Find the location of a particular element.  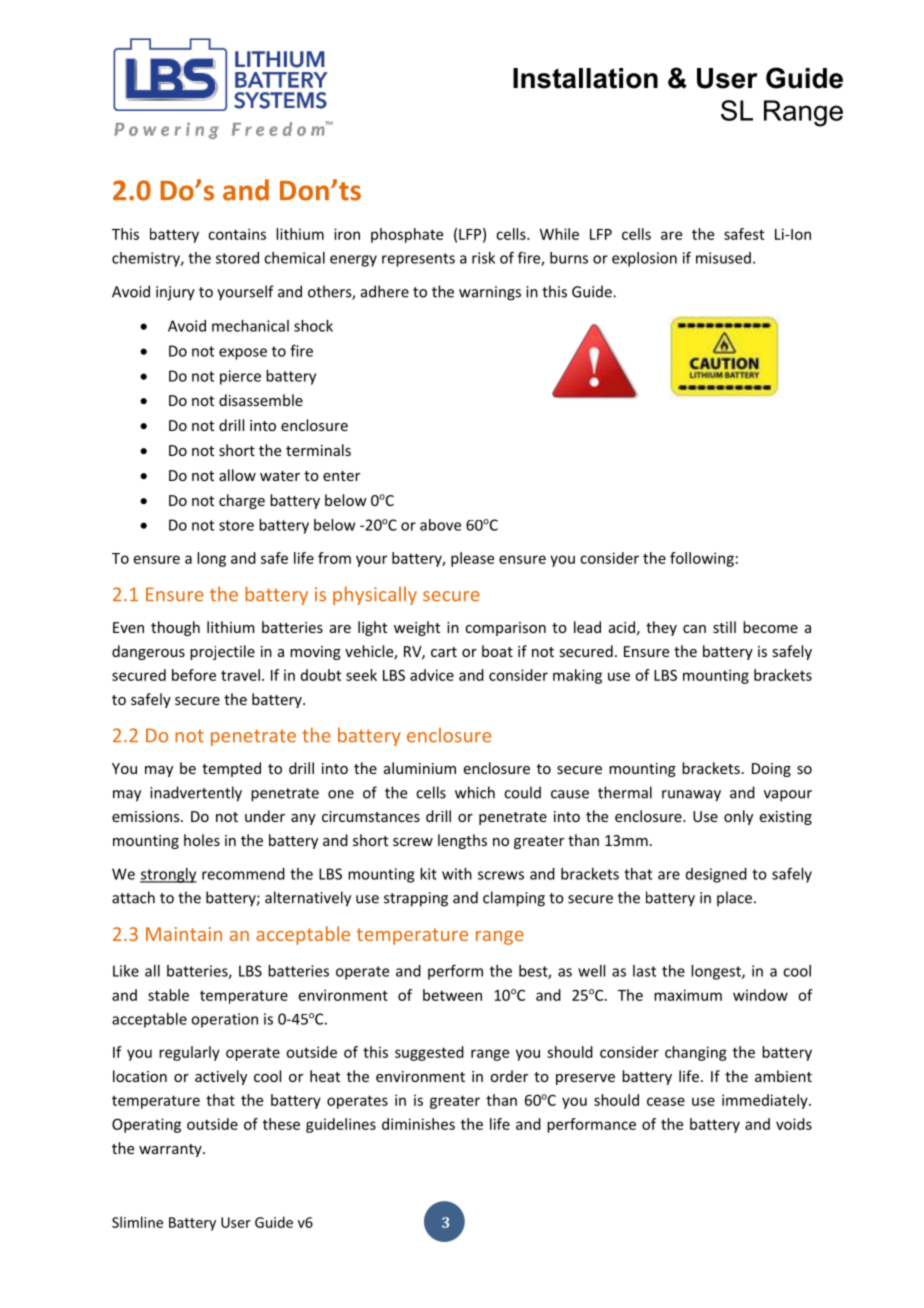

designed is located at coordinates (716, 875).
